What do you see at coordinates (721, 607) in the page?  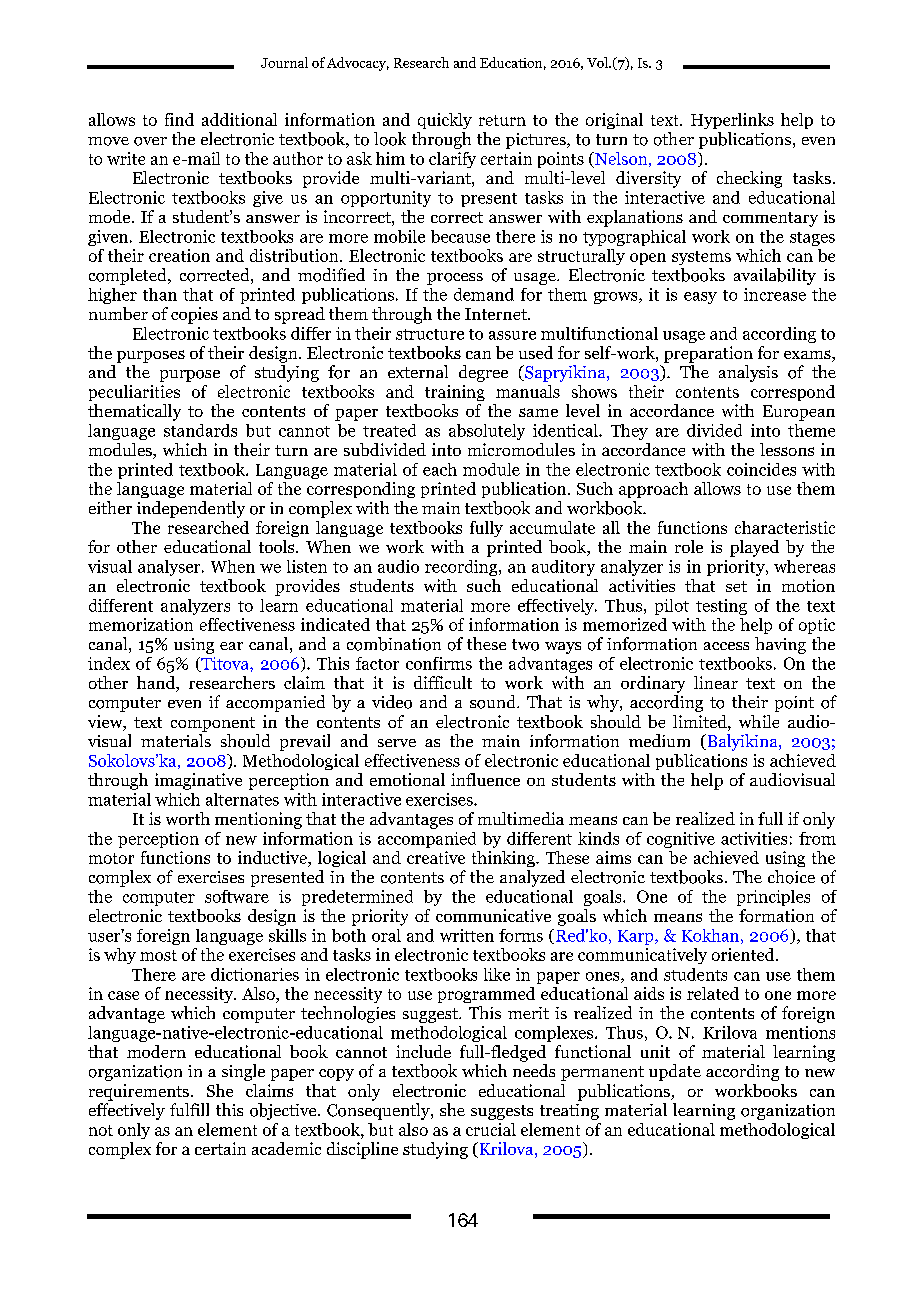 I see `testing` at bounding box center [721, 607].
